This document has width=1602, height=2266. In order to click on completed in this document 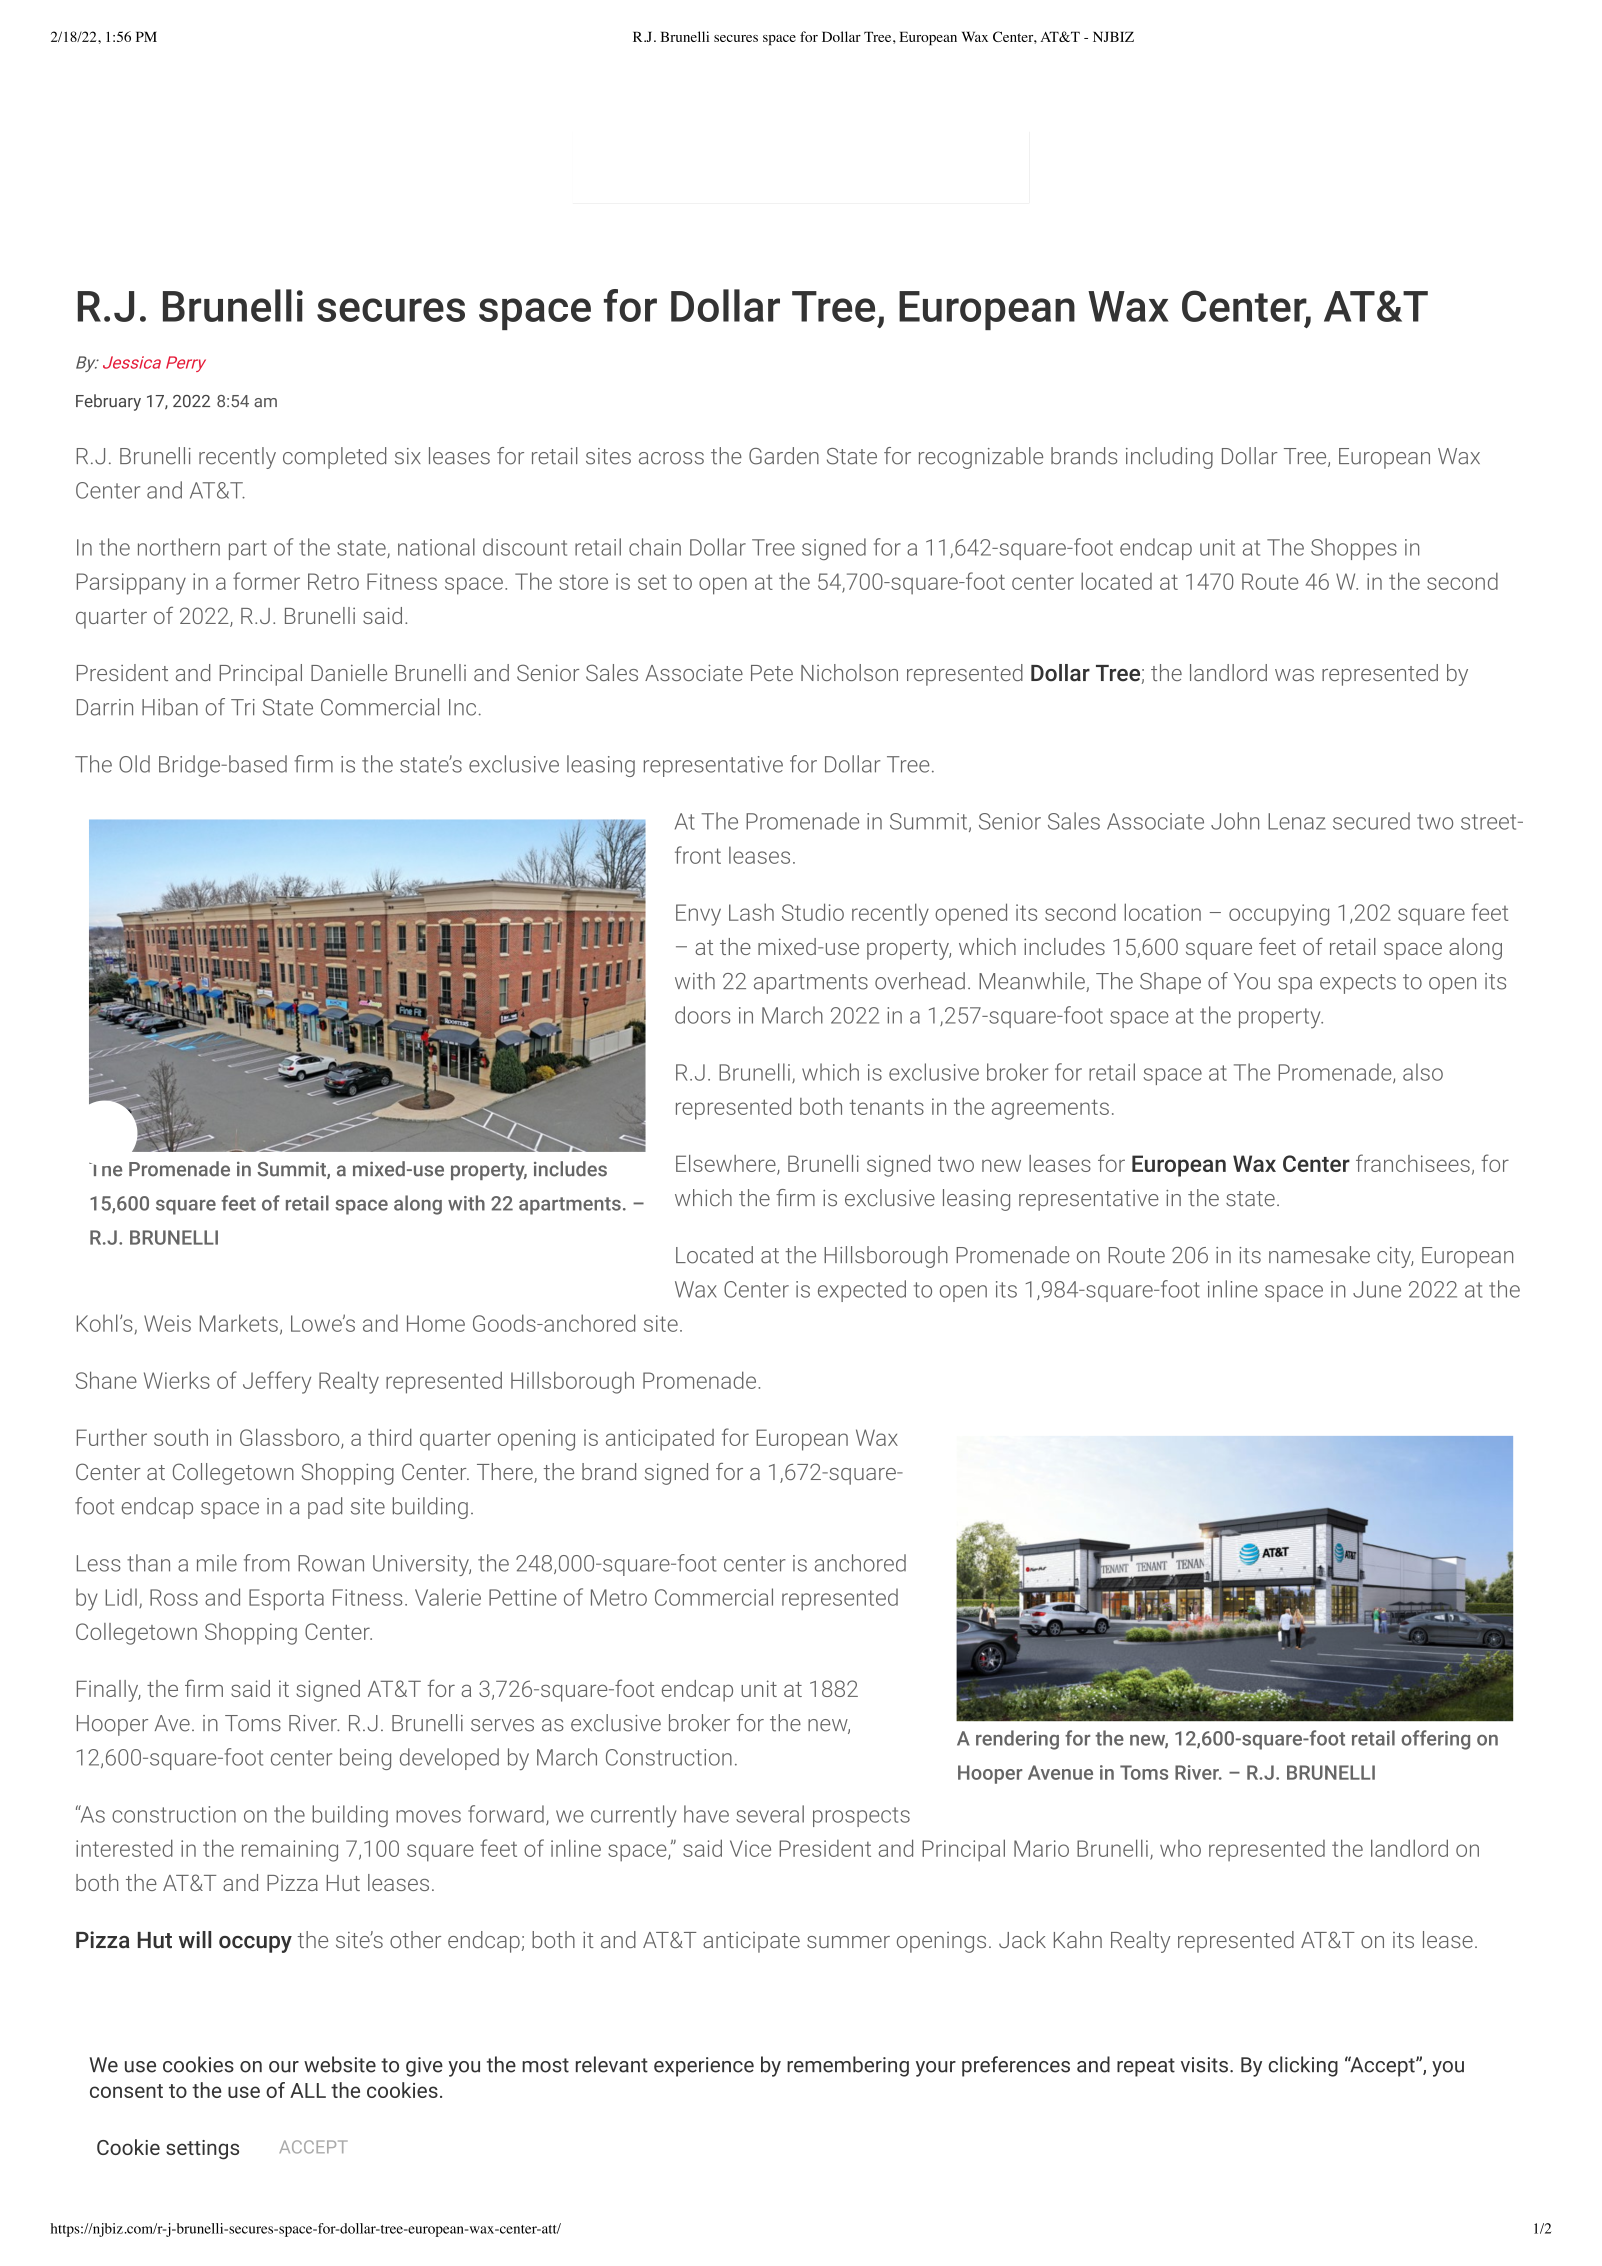, I will do `click(334, 458)`.
